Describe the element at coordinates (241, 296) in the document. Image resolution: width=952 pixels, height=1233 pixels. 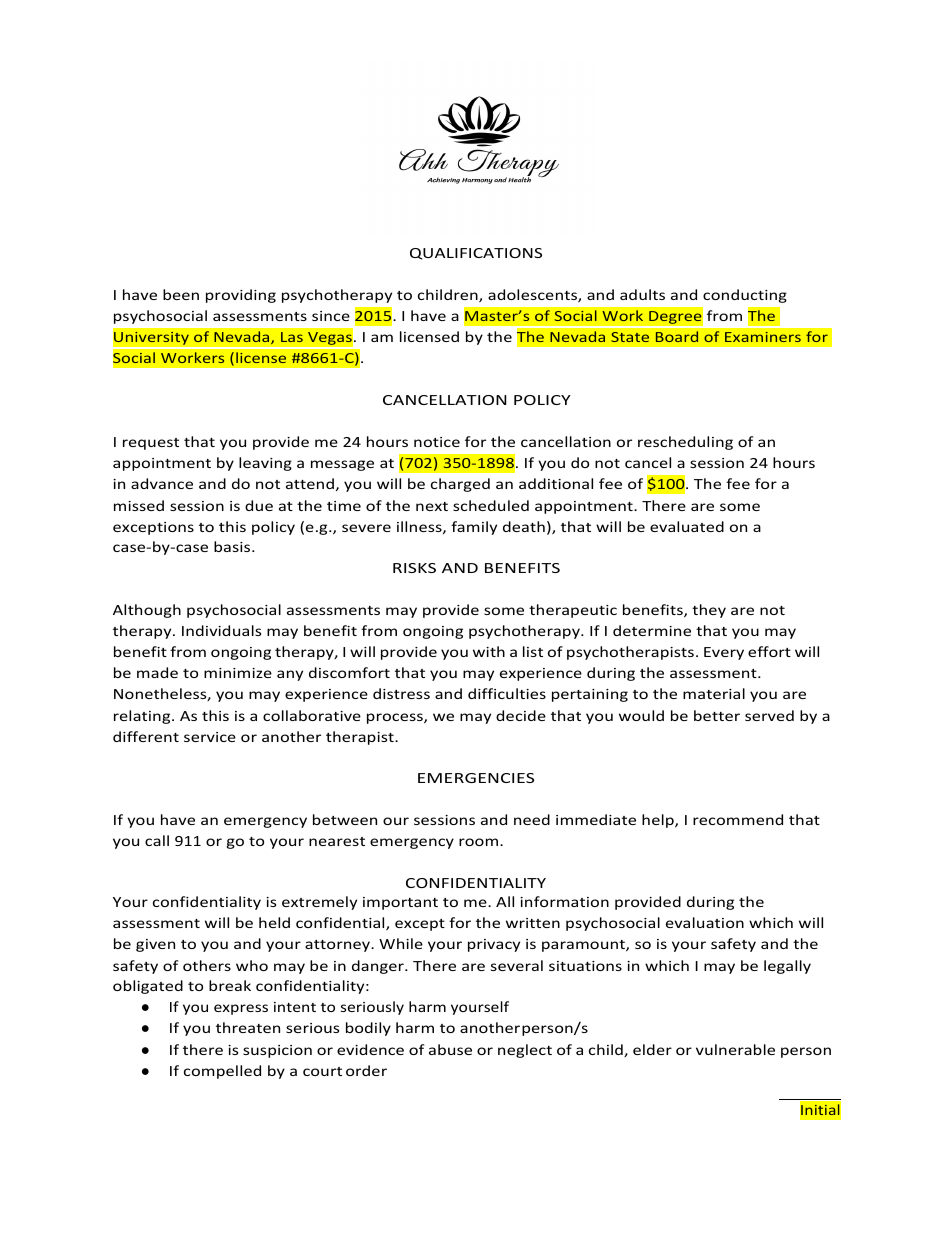
I see `providing` at that location.
